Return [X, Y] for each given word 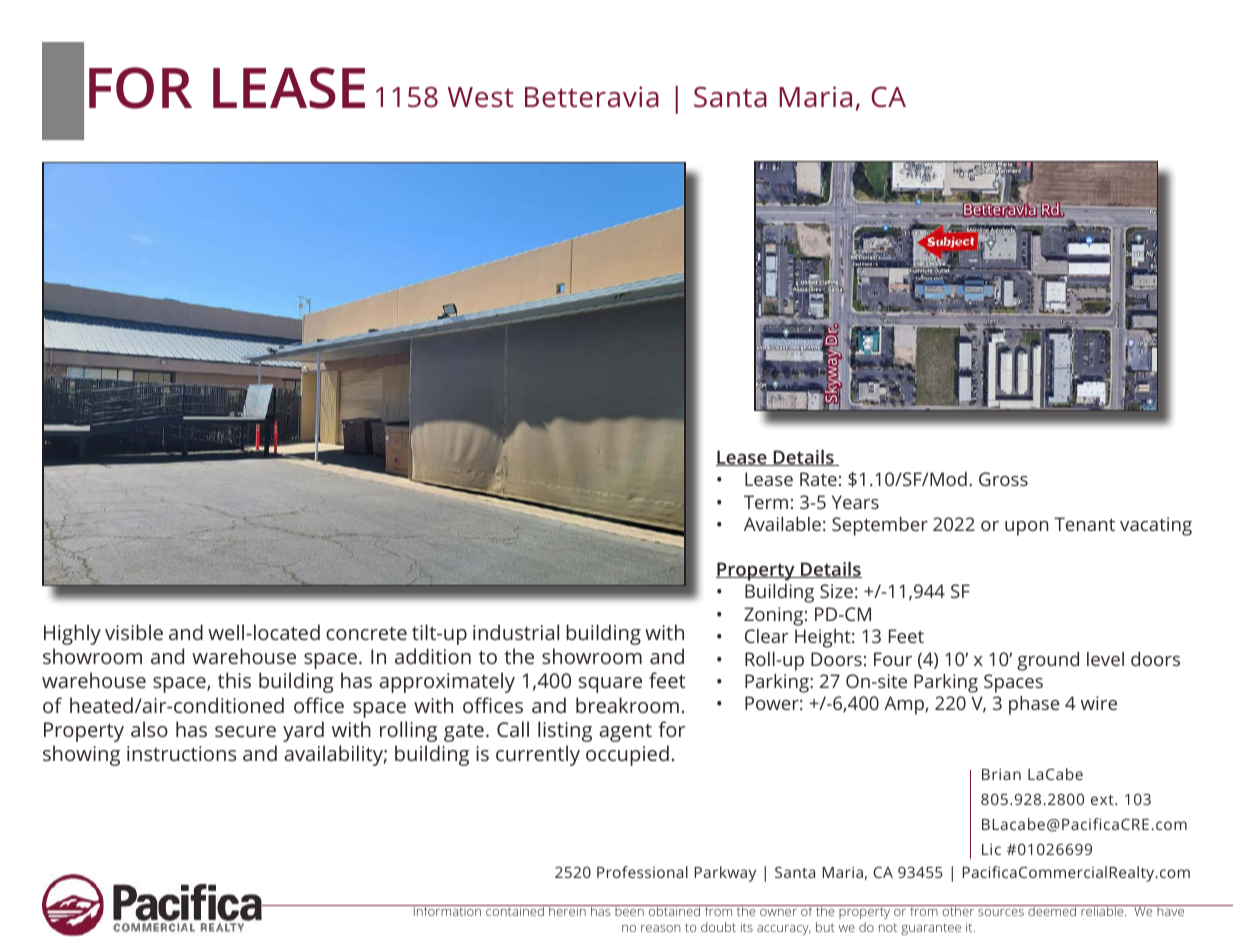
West [481, 97]
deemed [1052, 910]
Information [447, 910]
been [629, 910]
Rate [818, 479]
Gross [1003, 479]
